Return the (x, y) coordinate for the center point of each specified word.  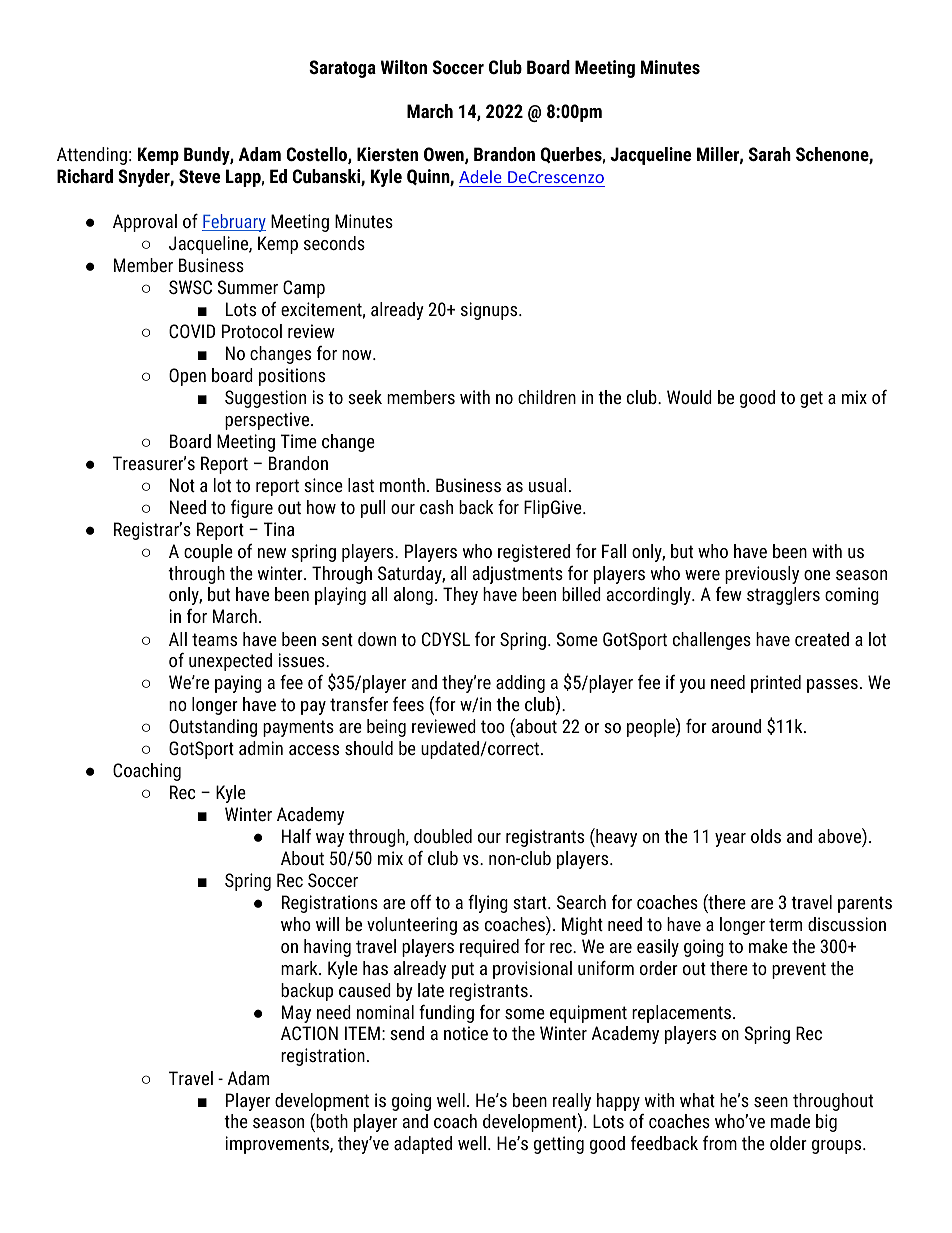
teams (214, 639)
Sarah (770, 154)
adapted (423, 1145)
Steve (199, 176)
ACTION (309, 1033)
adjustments (518, 575)
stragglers (783, 596)
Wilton (404, 67)
